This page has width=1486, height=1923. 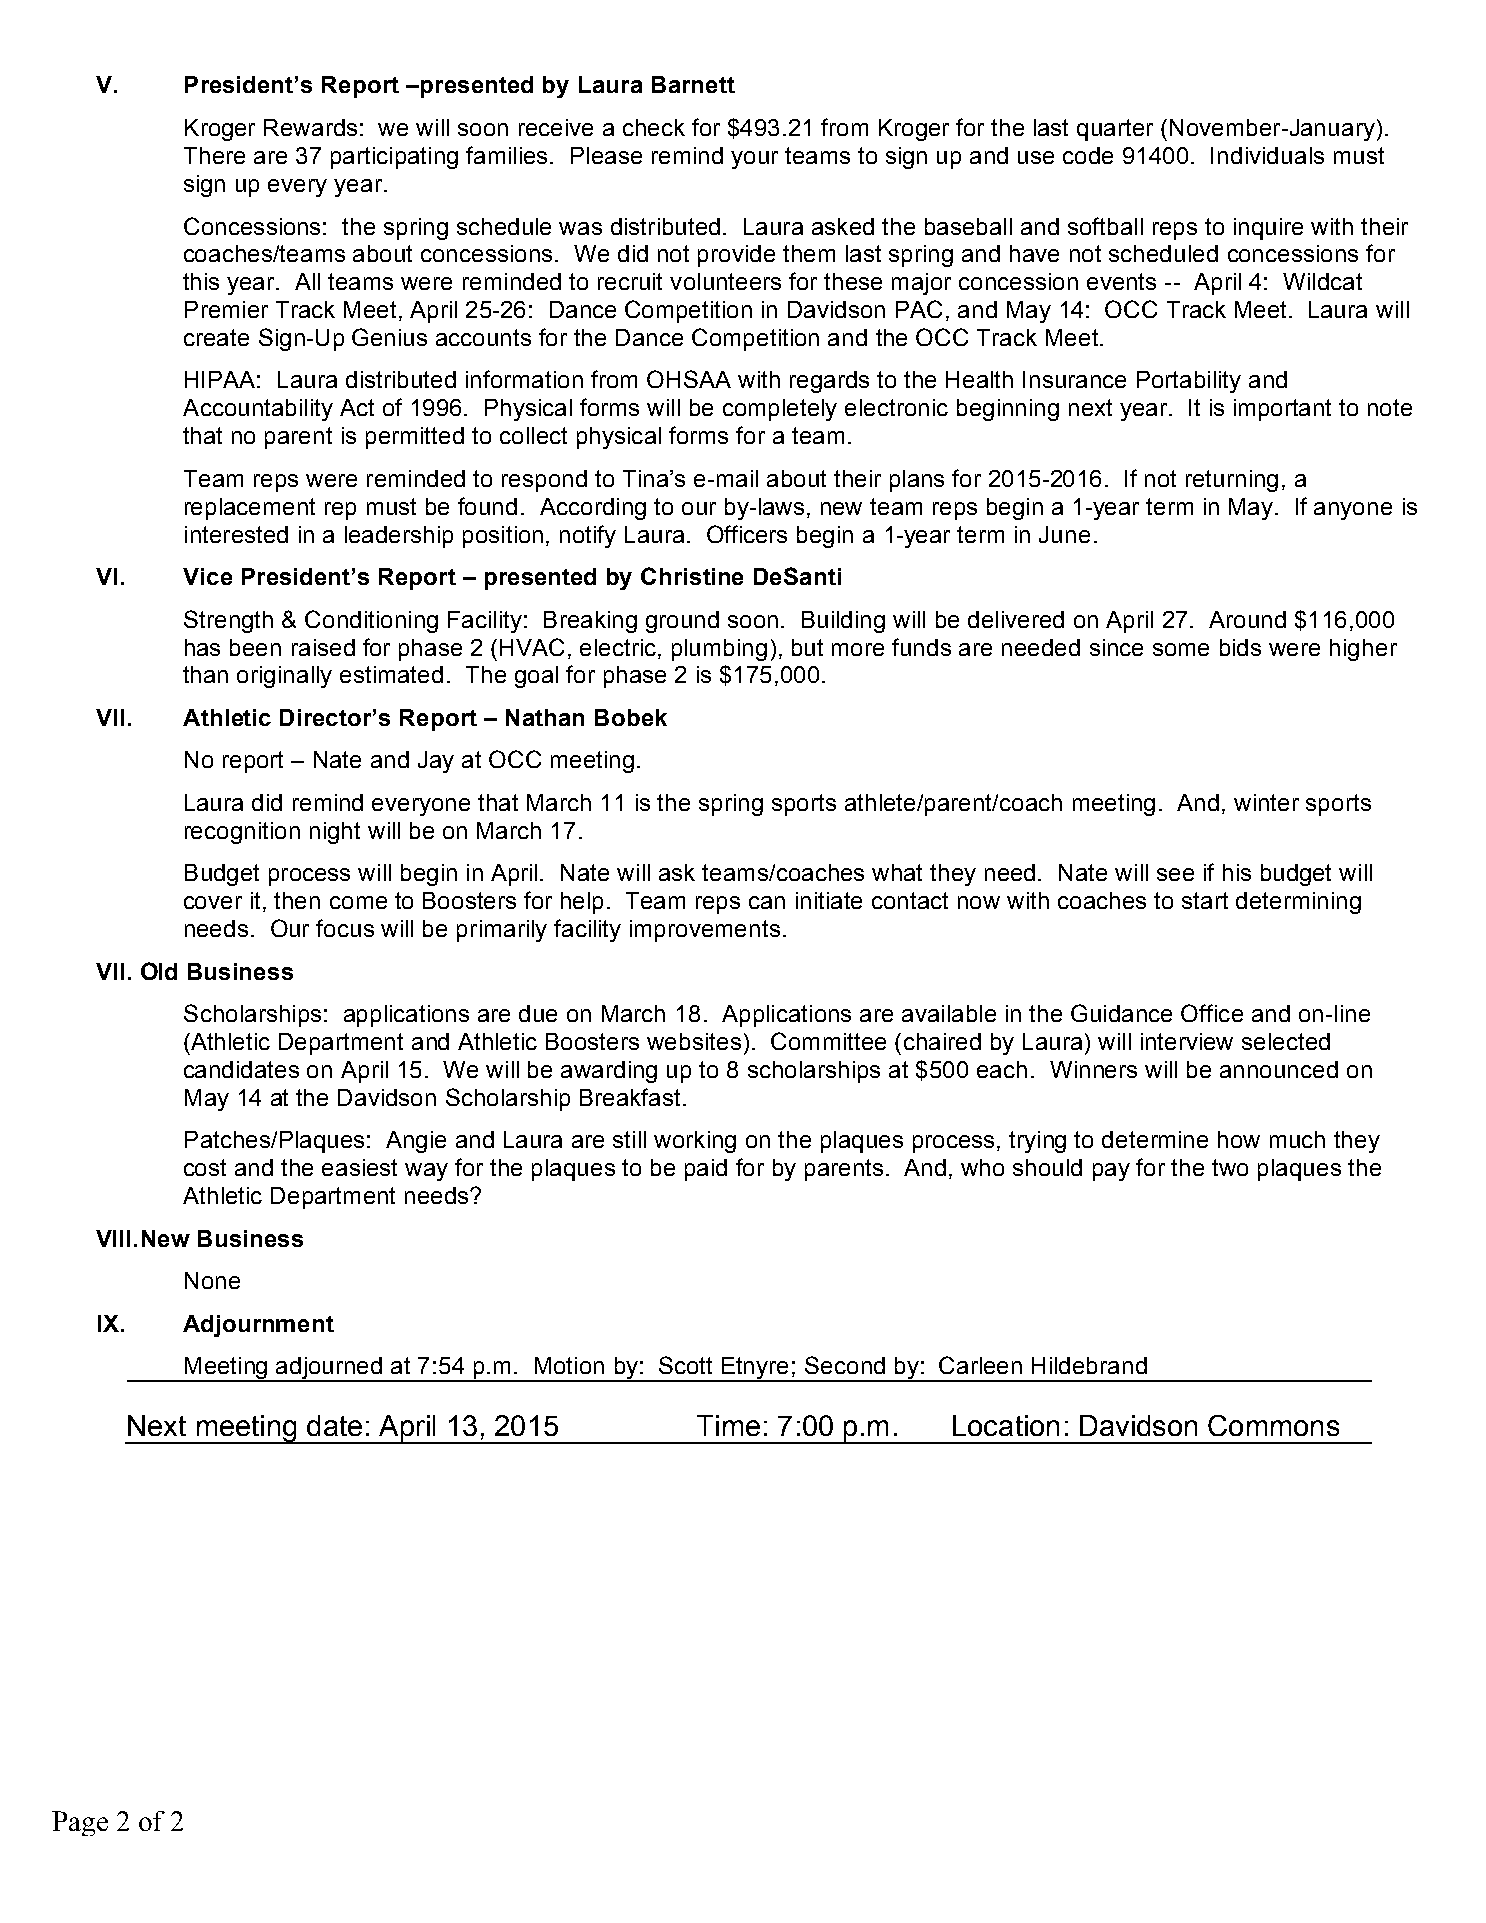 What do you see at coordinates (754, 160) in the page?
I see `your` at bounding box center [754, 160].
